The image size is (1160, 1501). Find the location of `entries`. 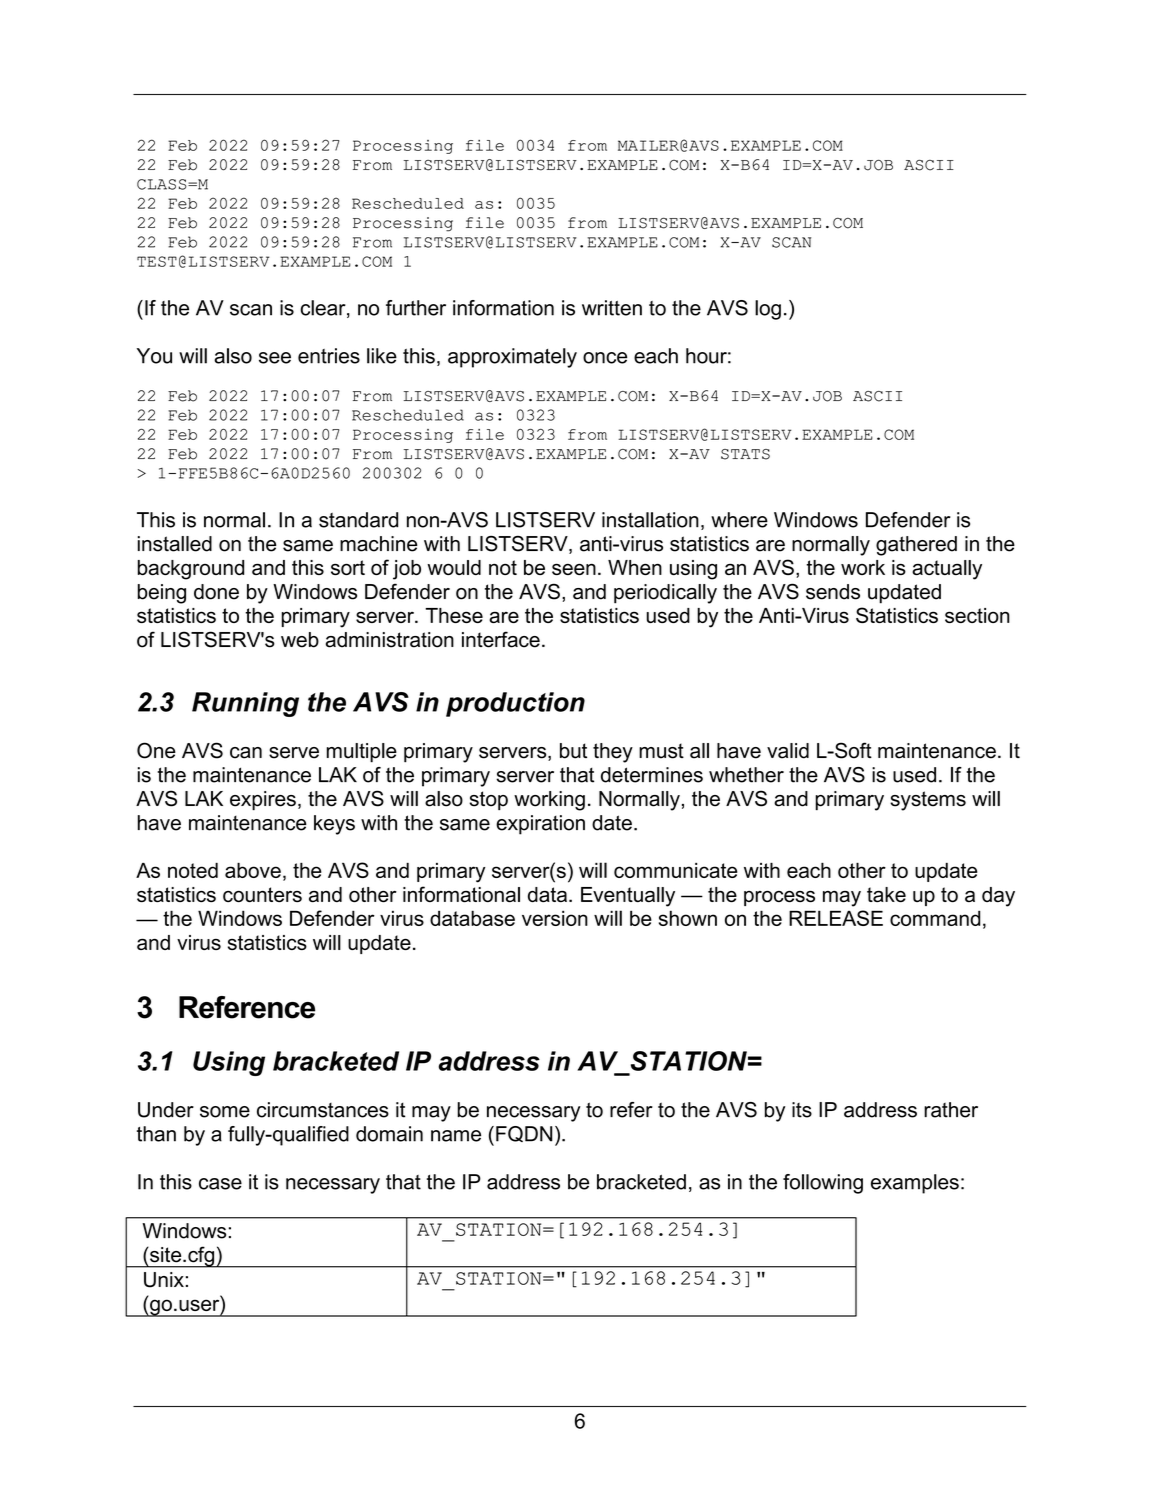

entries is located at coordinates (329, 356).
